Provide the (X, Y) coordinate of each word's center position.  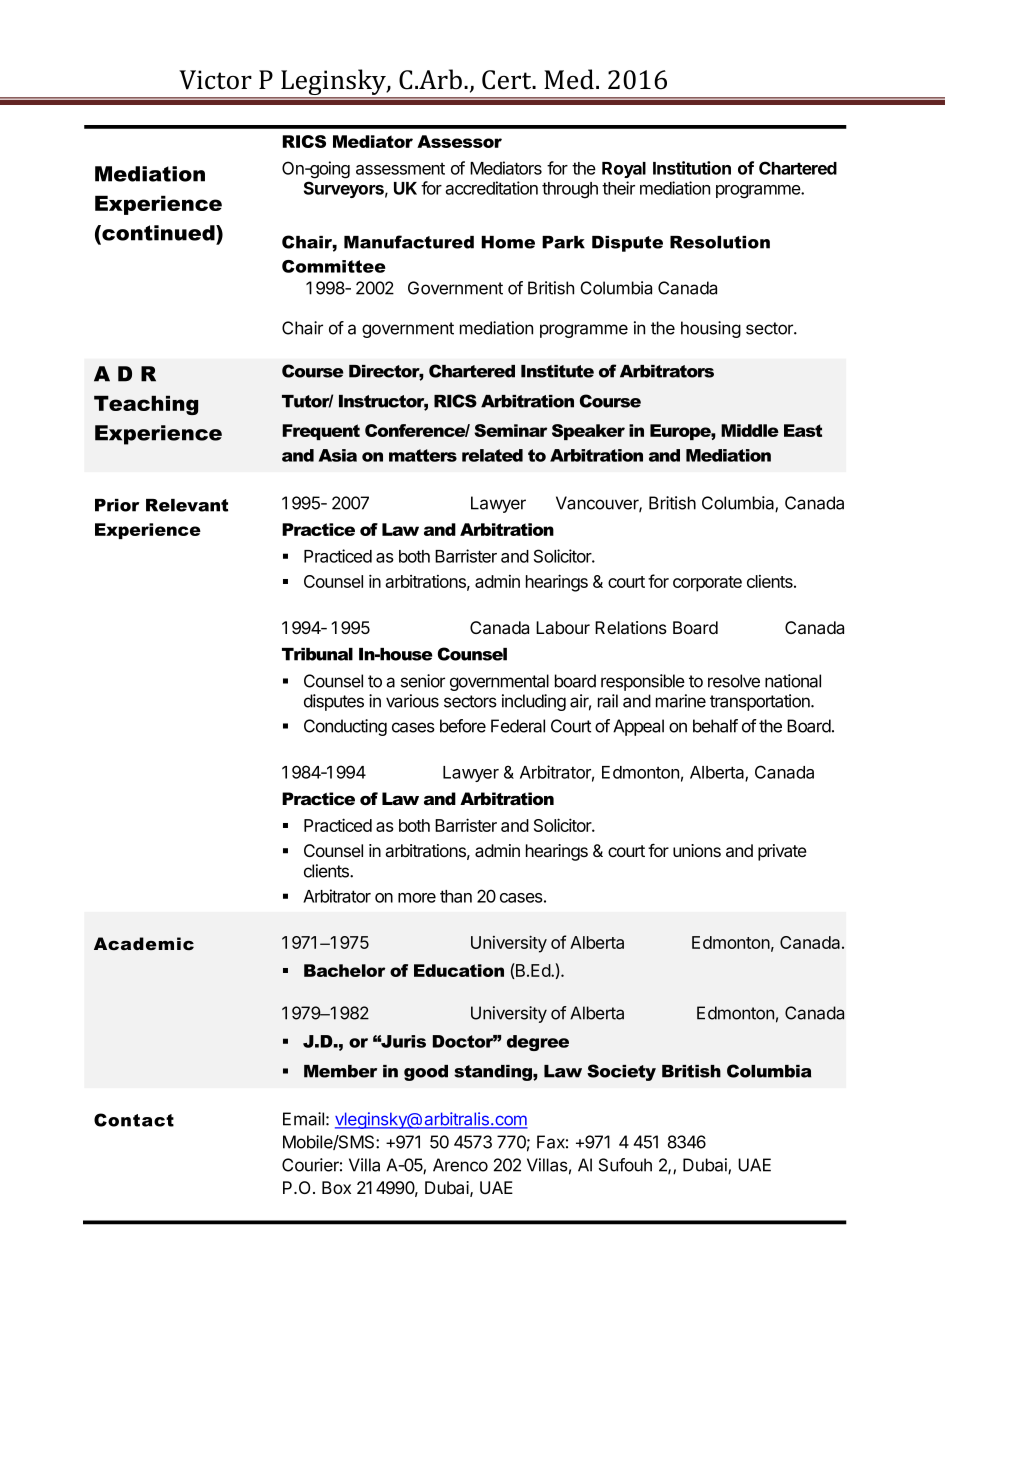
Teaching (146, 405)
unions (697, 850)
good (426, 1073)
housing (711, 329)
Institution (692, 168)
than (456, 896)
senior (423, 681)
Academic (144, 944)
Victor (215, 80)
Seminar (510, 430)
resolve (734, 681)
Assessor (459, 141)
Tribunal (317, 654)
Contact (134, 1120)
